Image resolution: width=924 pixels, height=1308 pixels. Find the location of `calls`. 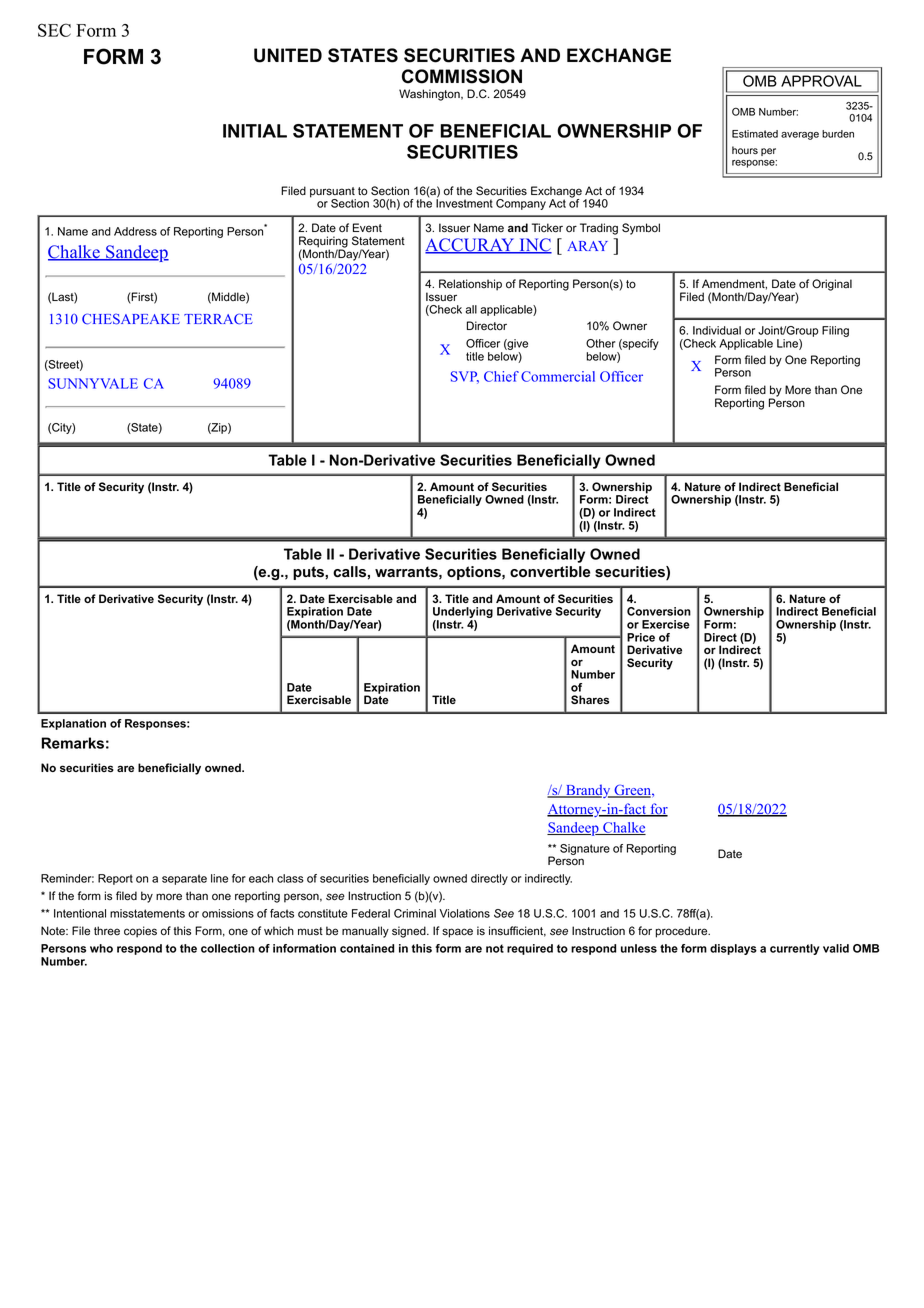

calls is located at coordinates (349, 572).
